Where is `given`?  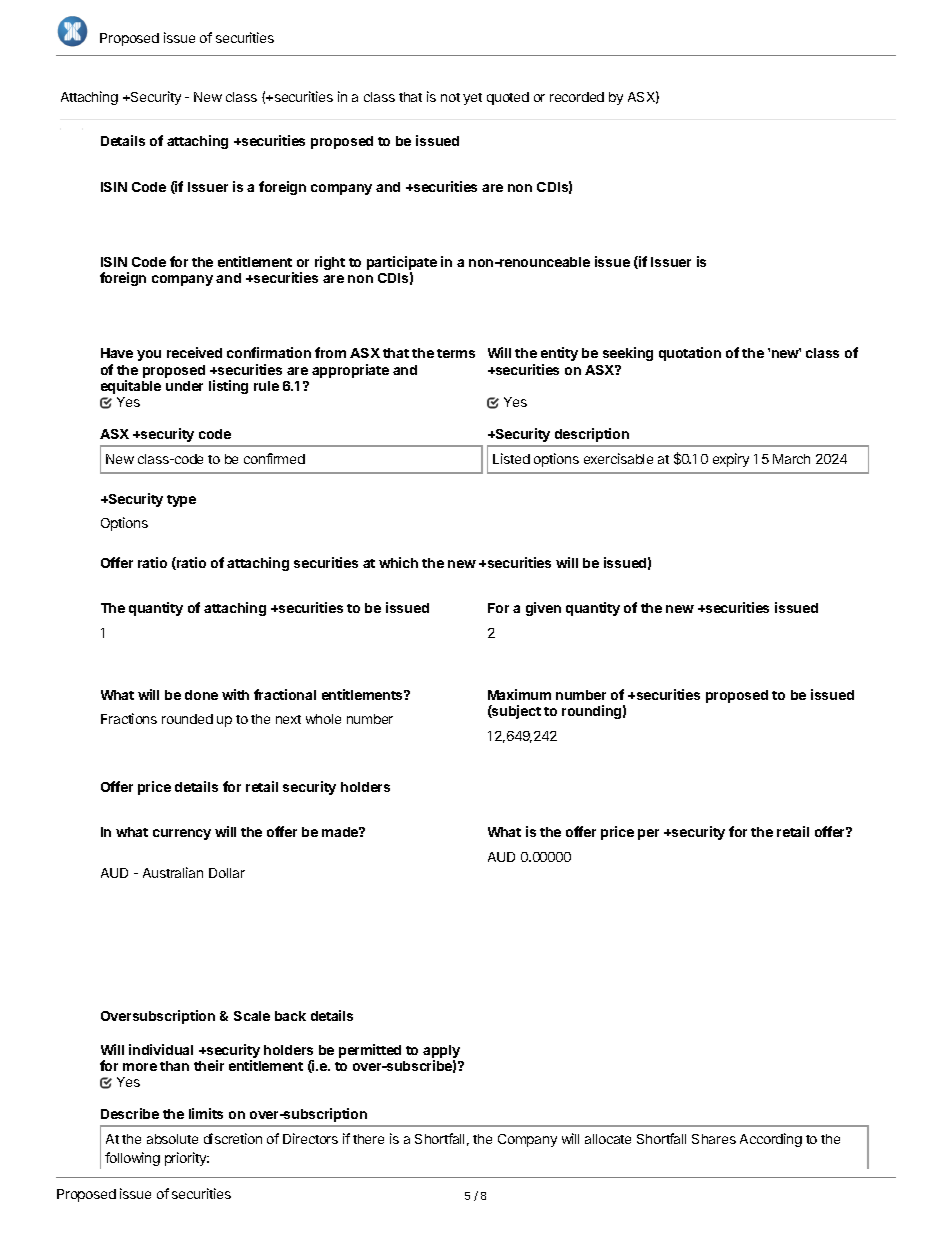
given is located at coordinates (543, 609).
